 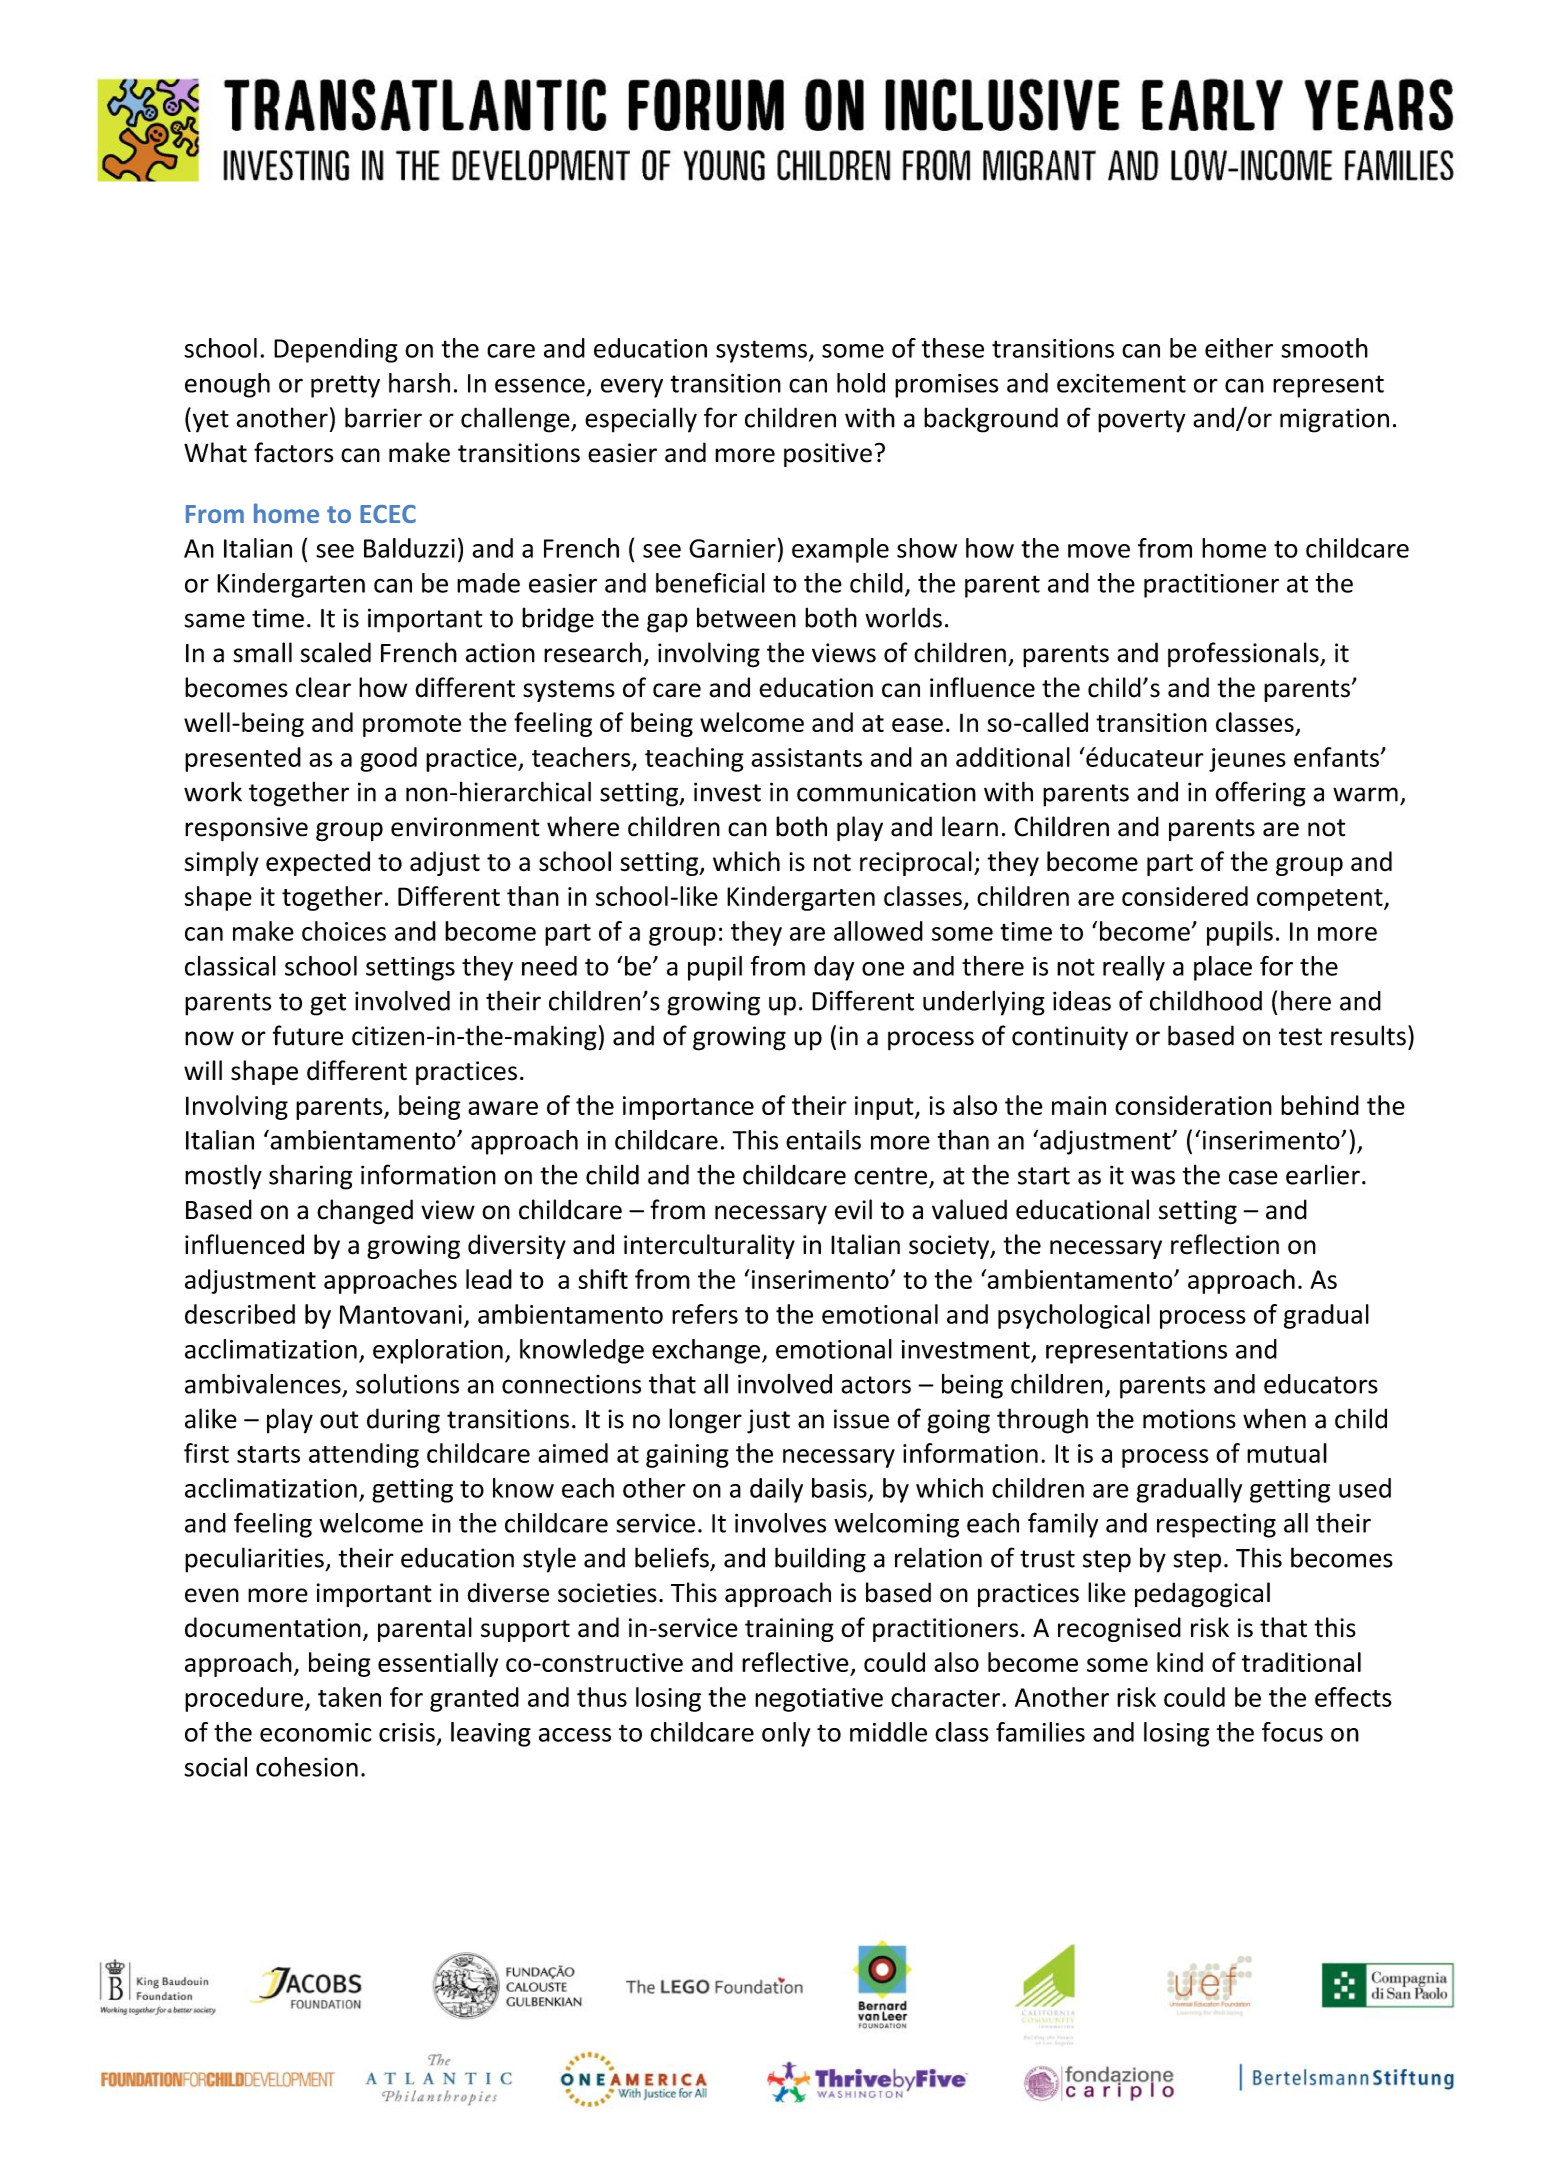 What do you see at coordinates (345, 386) in the screenshot?
I see `pretty` at bounding box center [345, 386].
